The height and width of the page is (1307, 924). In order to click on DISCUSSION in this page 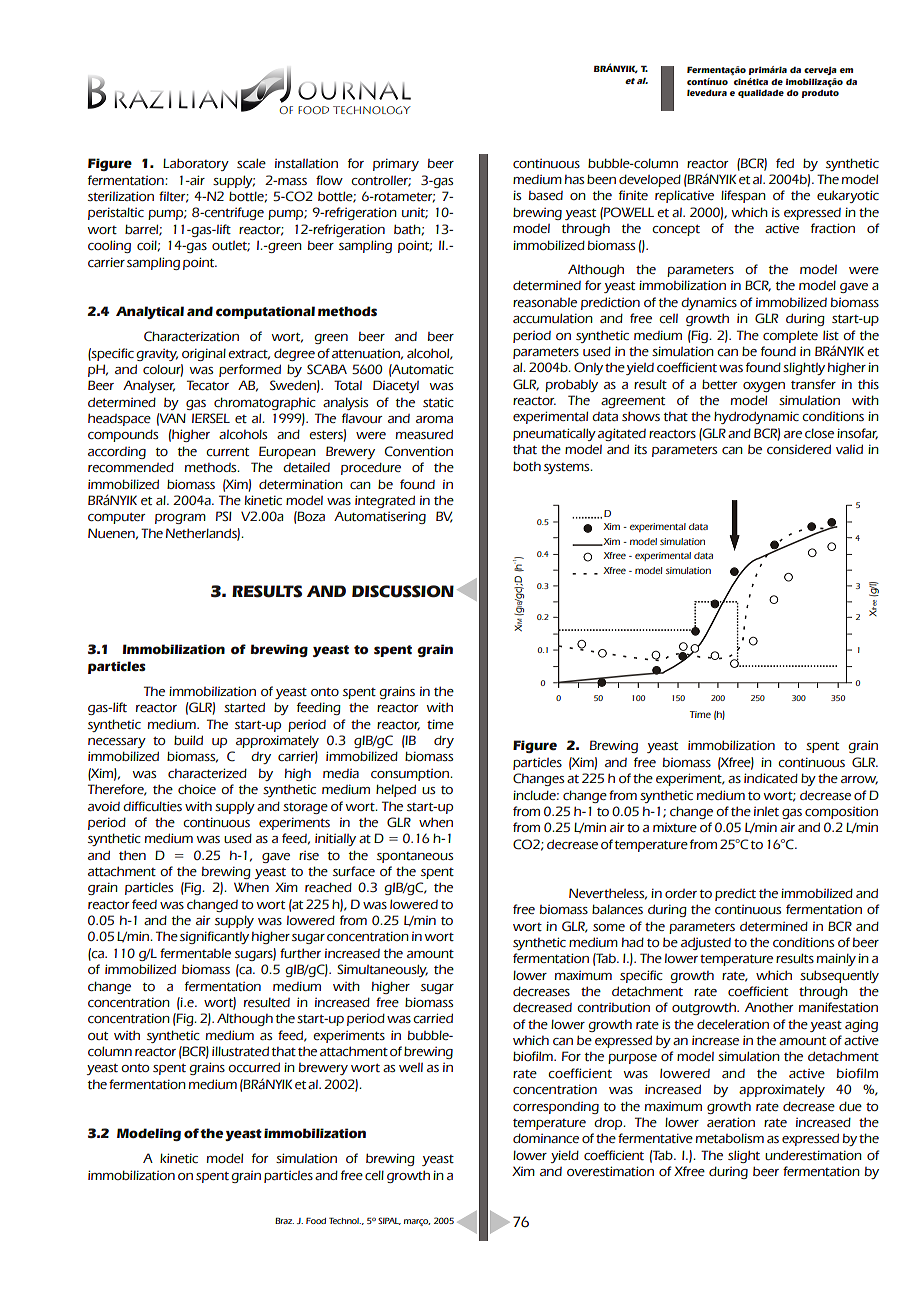, I will do `click(403, 591)`.
